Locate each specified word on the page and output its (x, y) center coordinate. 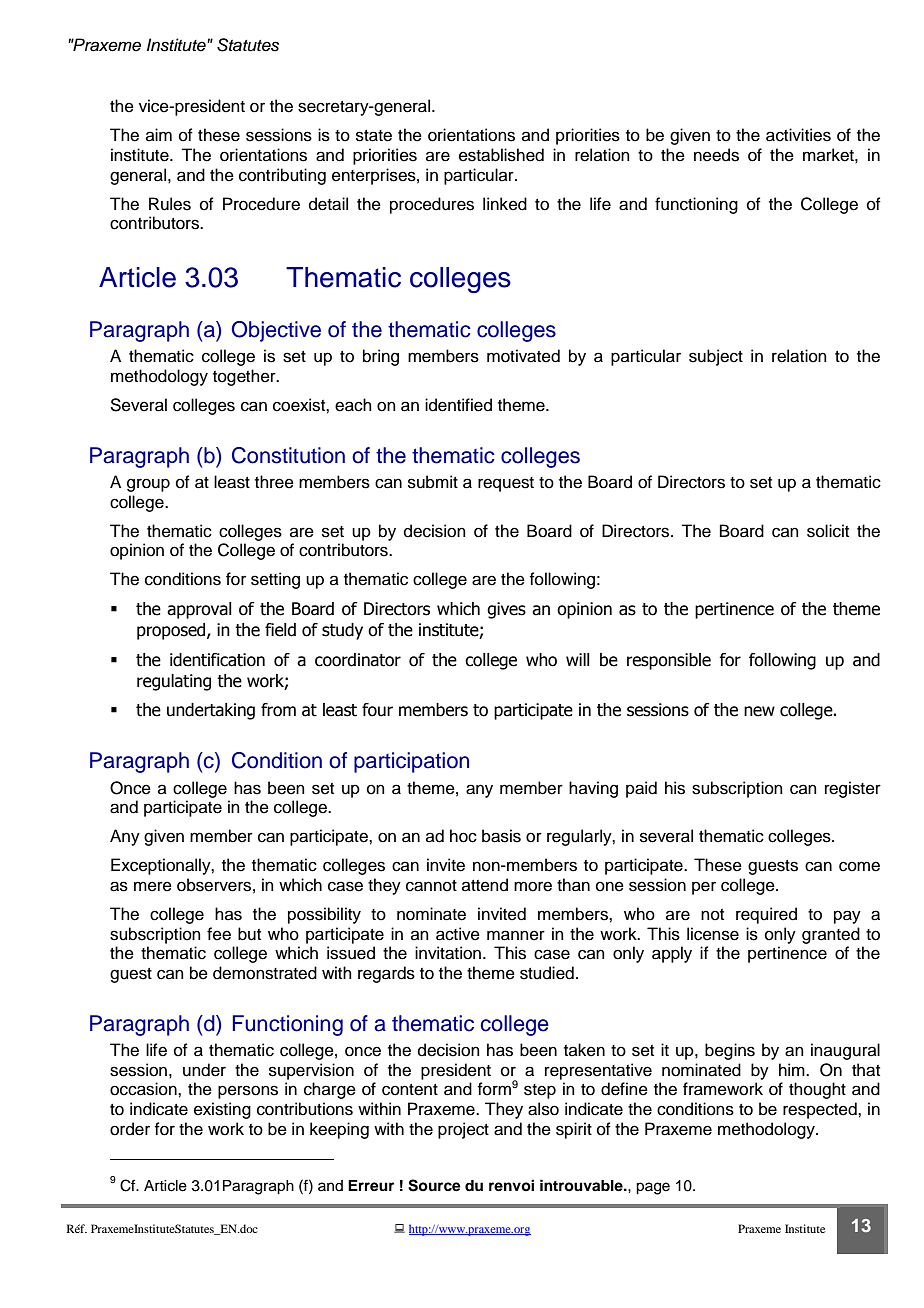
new (759, 711)
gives (506, 610)
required (766, 915)
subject (716, 357)
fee (219, 934)
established (501, 155)
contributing (282, 176)
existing (222, 1110)
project (463, 1130)
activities (798, 135)
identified (458, 405)
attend (485, 885)
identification (217, 660)
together (245, 377)
